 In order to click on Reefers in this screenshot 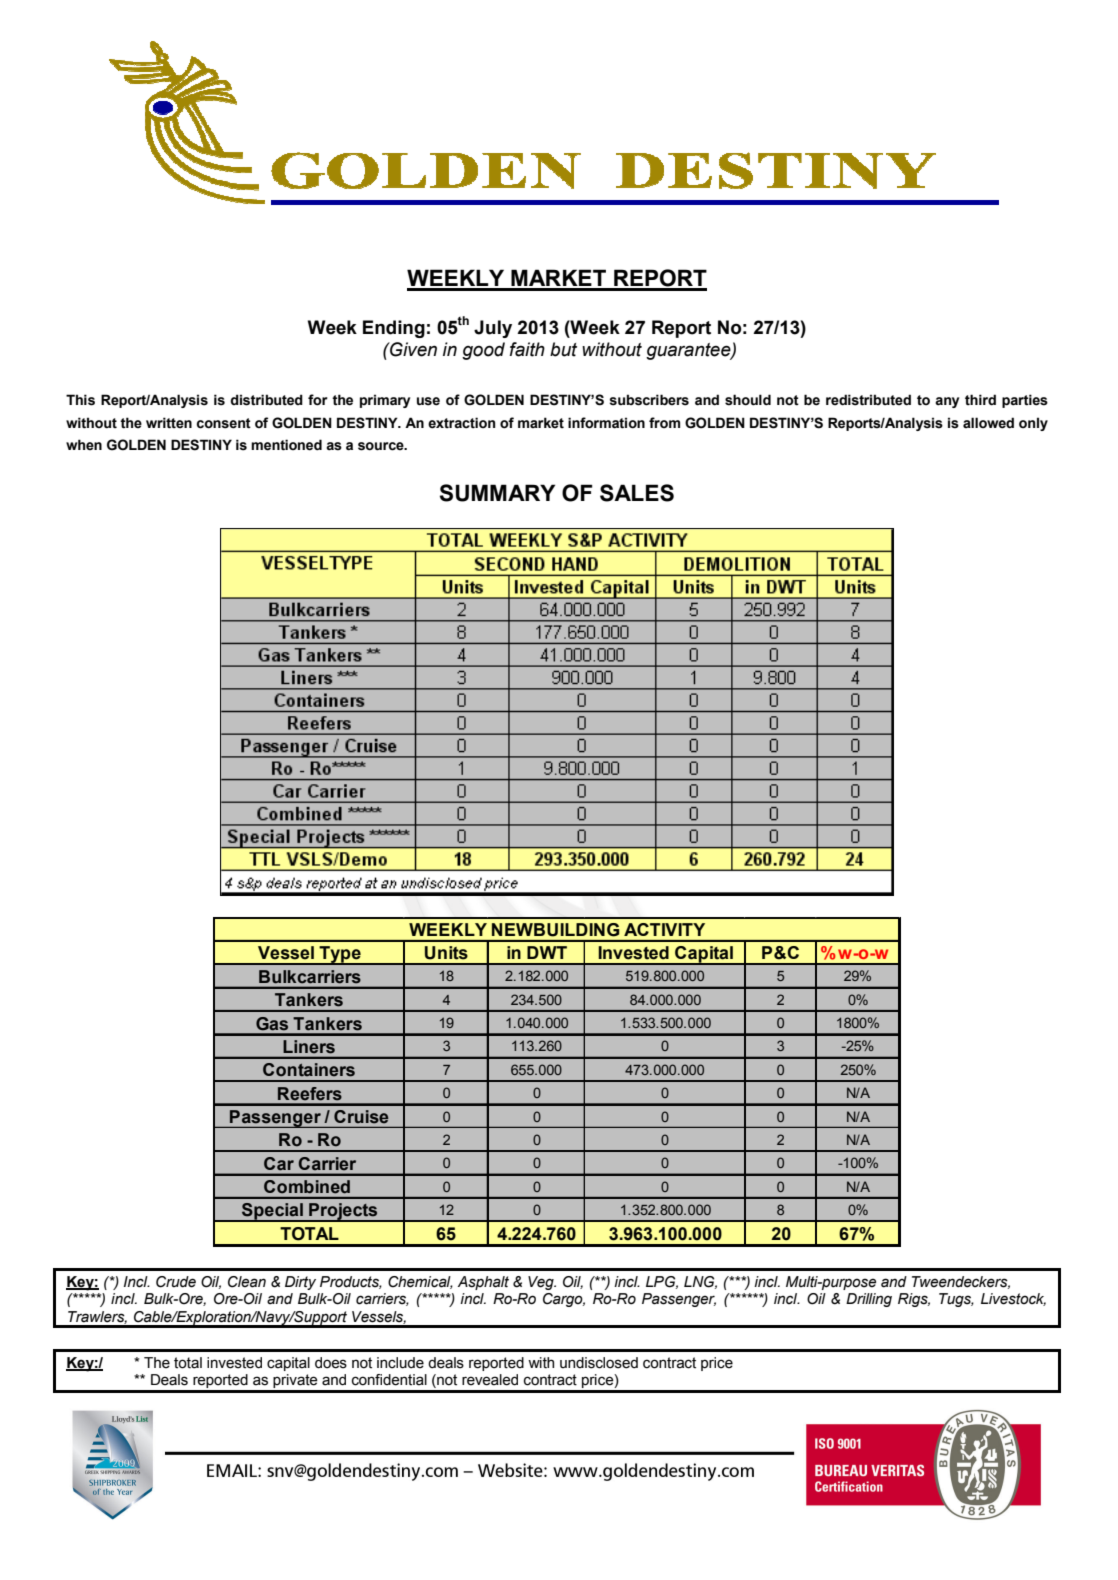, I will do `click(310, 1094)`.
